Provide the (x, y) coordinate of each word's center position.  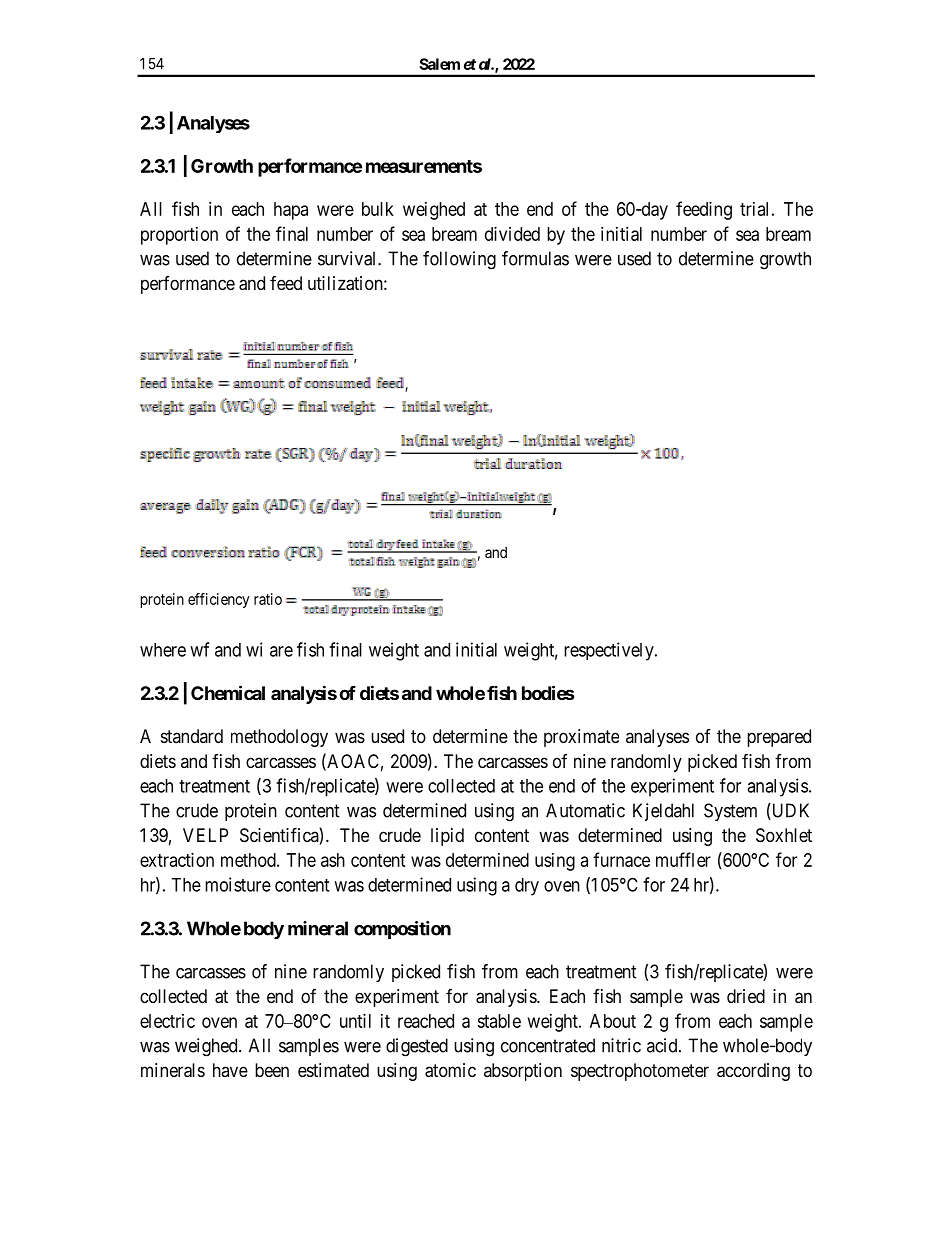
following (459, 260)
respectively (610, 651)
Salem (439, 64)
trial (754, 209)
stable (499, 1021)
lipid (447, 837)
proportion (179, 236)
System (730, 812)
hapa (291, 211)
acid (663, 1045)
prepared (779, 738)
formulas (535, 258)
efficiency (218, 600)
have (230, 1070)
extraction (177, 860)
